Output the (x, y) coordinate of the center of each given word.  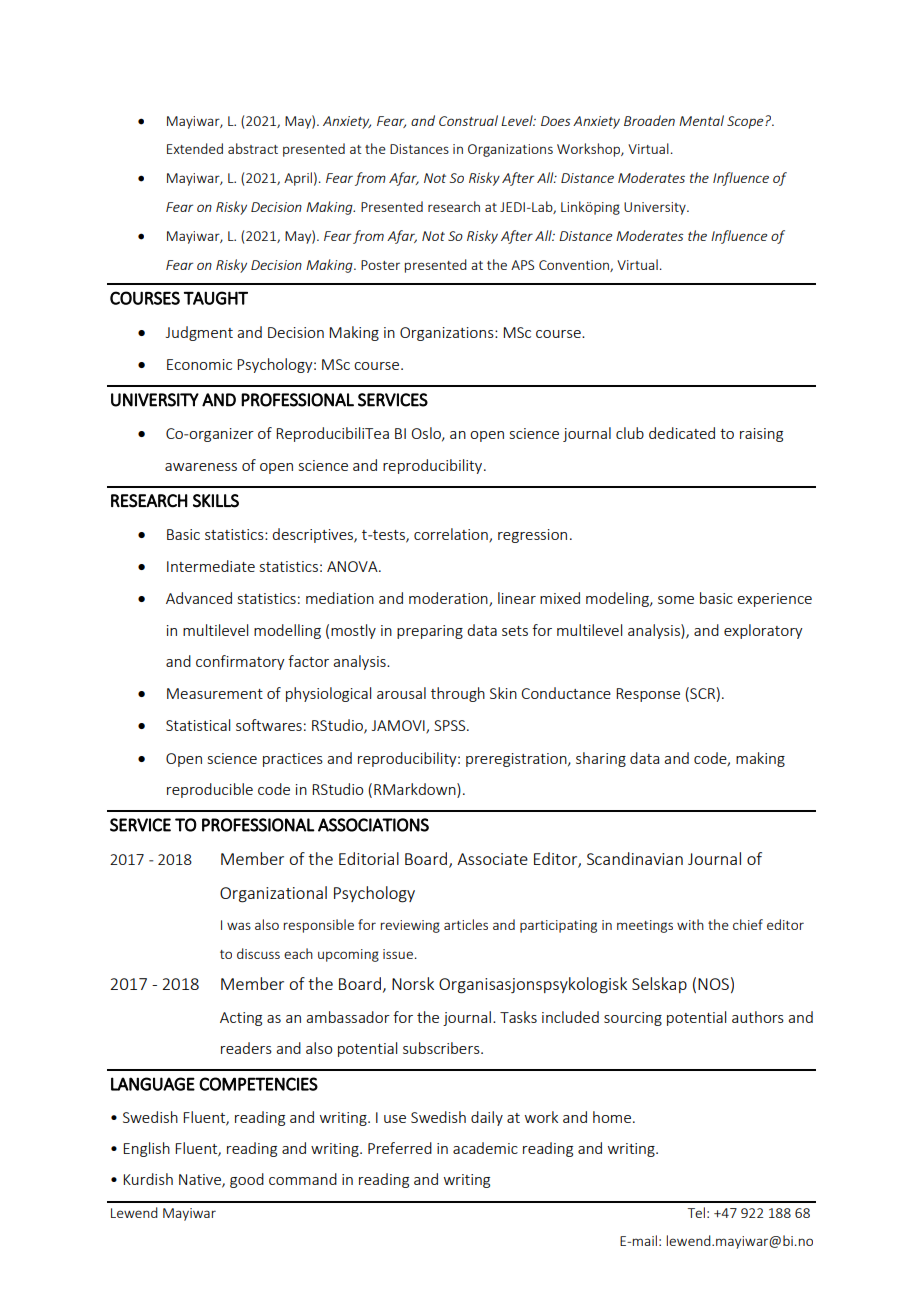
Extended (195, 148)
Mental (701, 120)
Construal (468, 120)
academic (485, 1148)
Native (201, 1181)
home (612, 1117)
